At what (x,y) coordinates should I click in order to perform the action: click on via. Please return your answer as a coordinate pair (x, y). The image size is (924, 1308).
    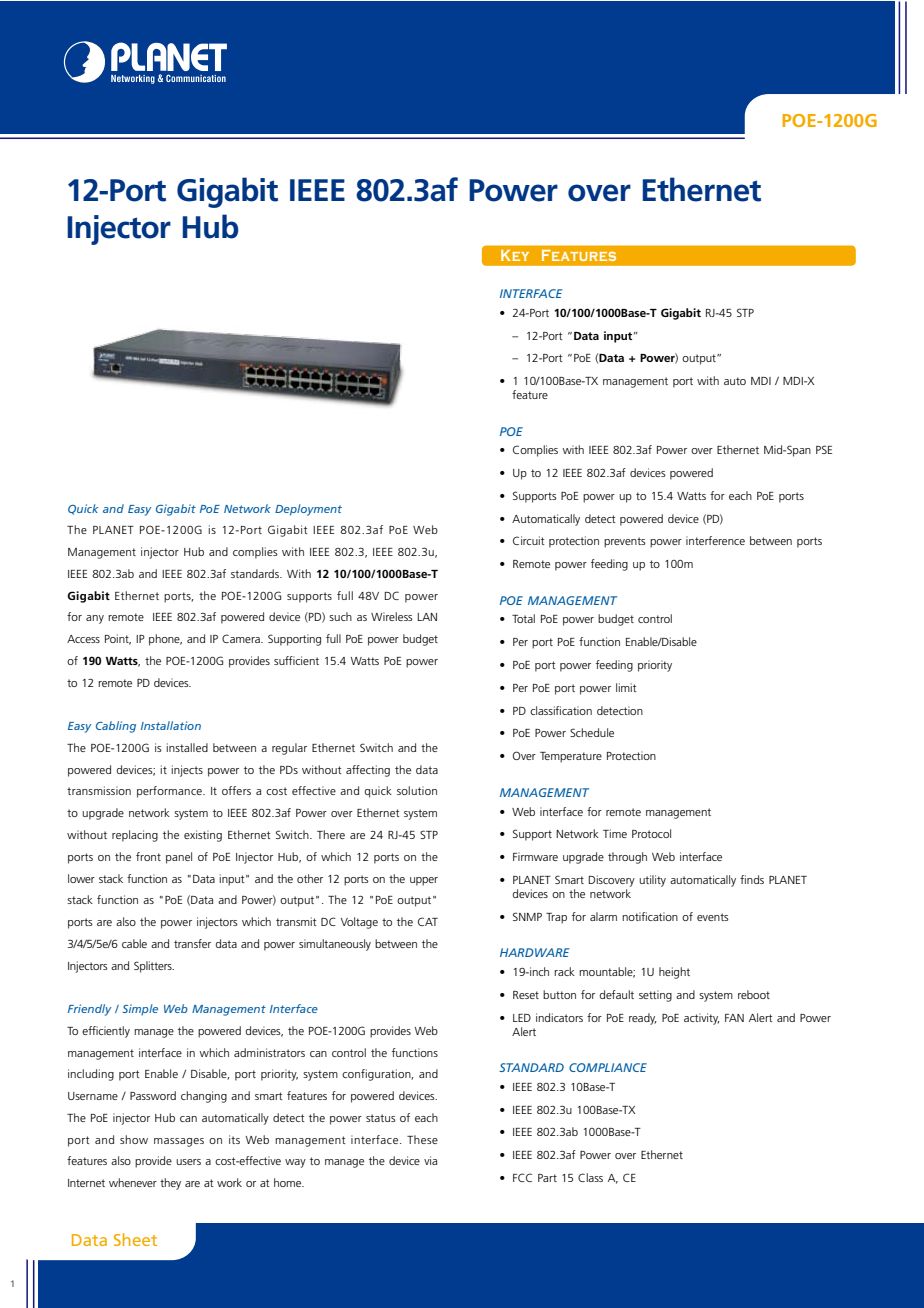
    Looking at the image, I should click on (430, 1160).
